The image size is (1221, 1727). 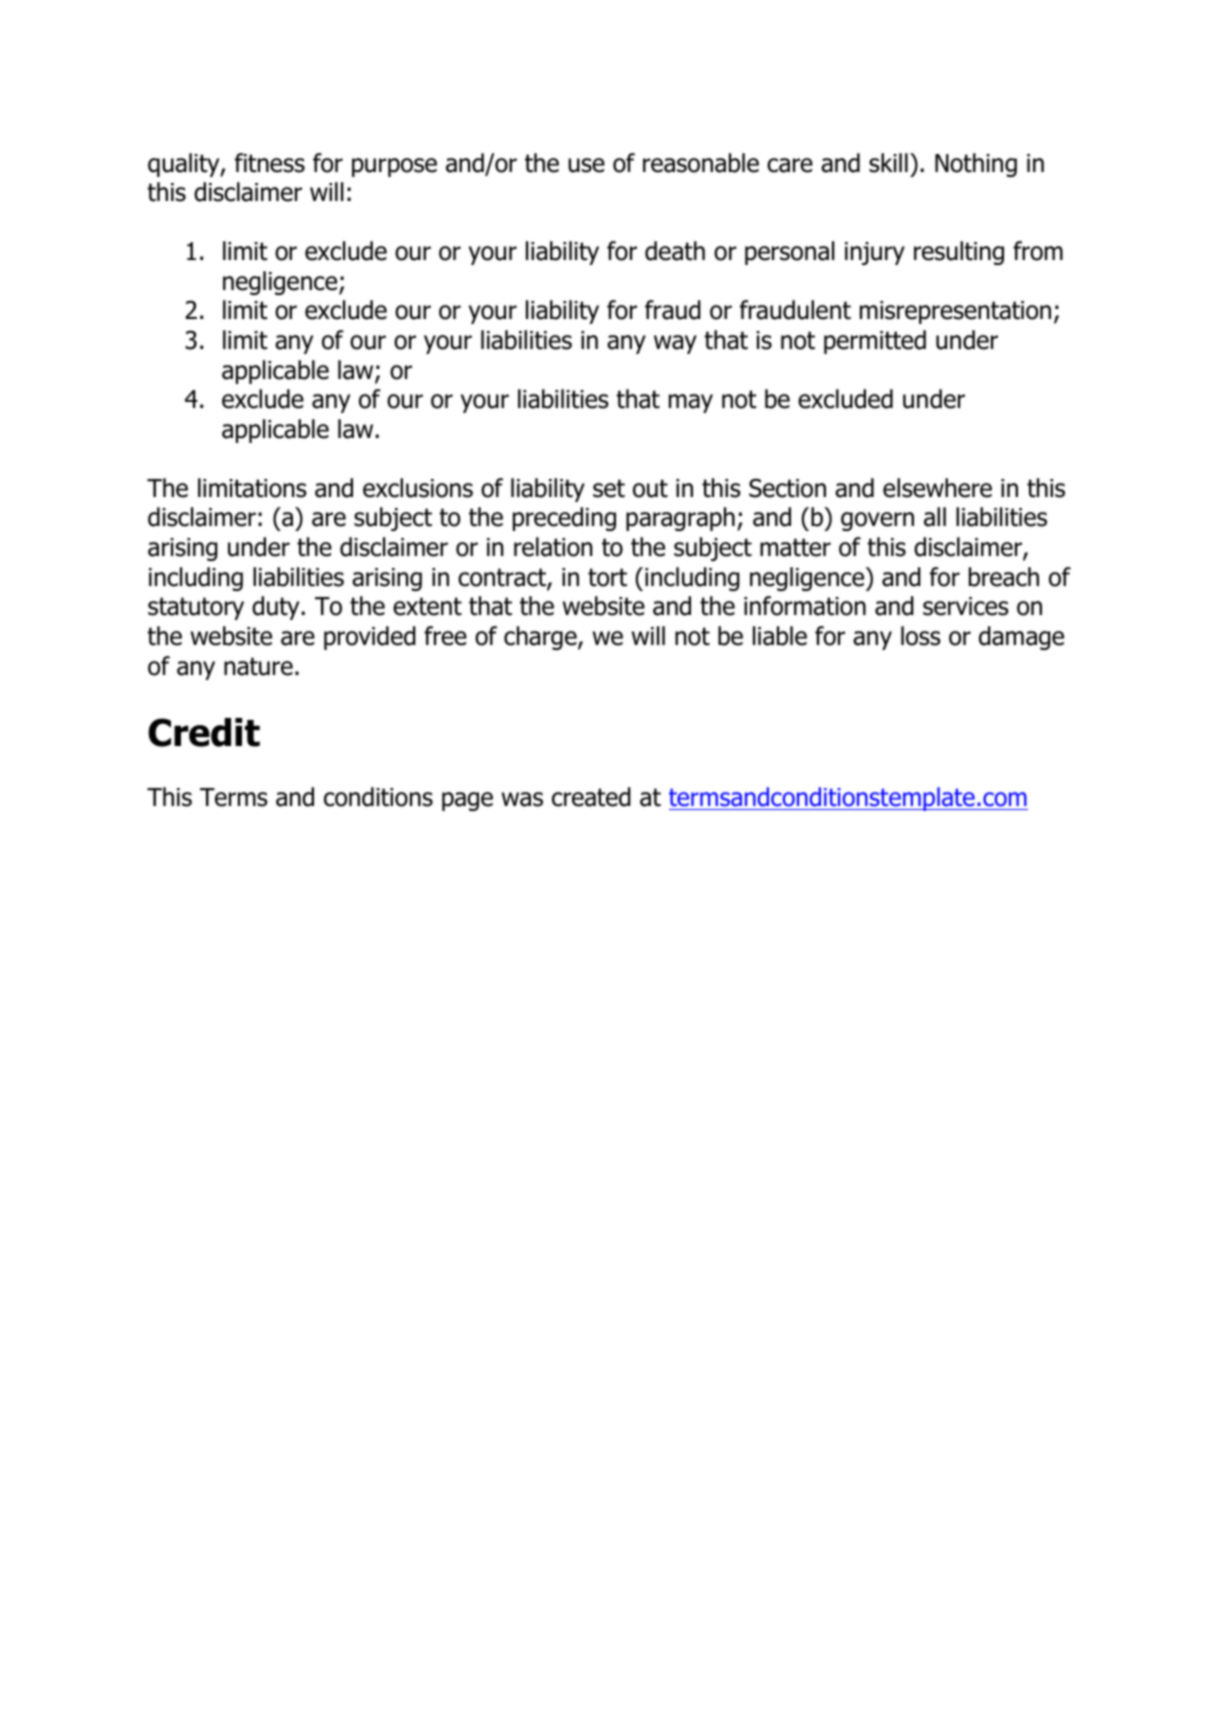 I want to click on set, so click(x=609, y=488).
